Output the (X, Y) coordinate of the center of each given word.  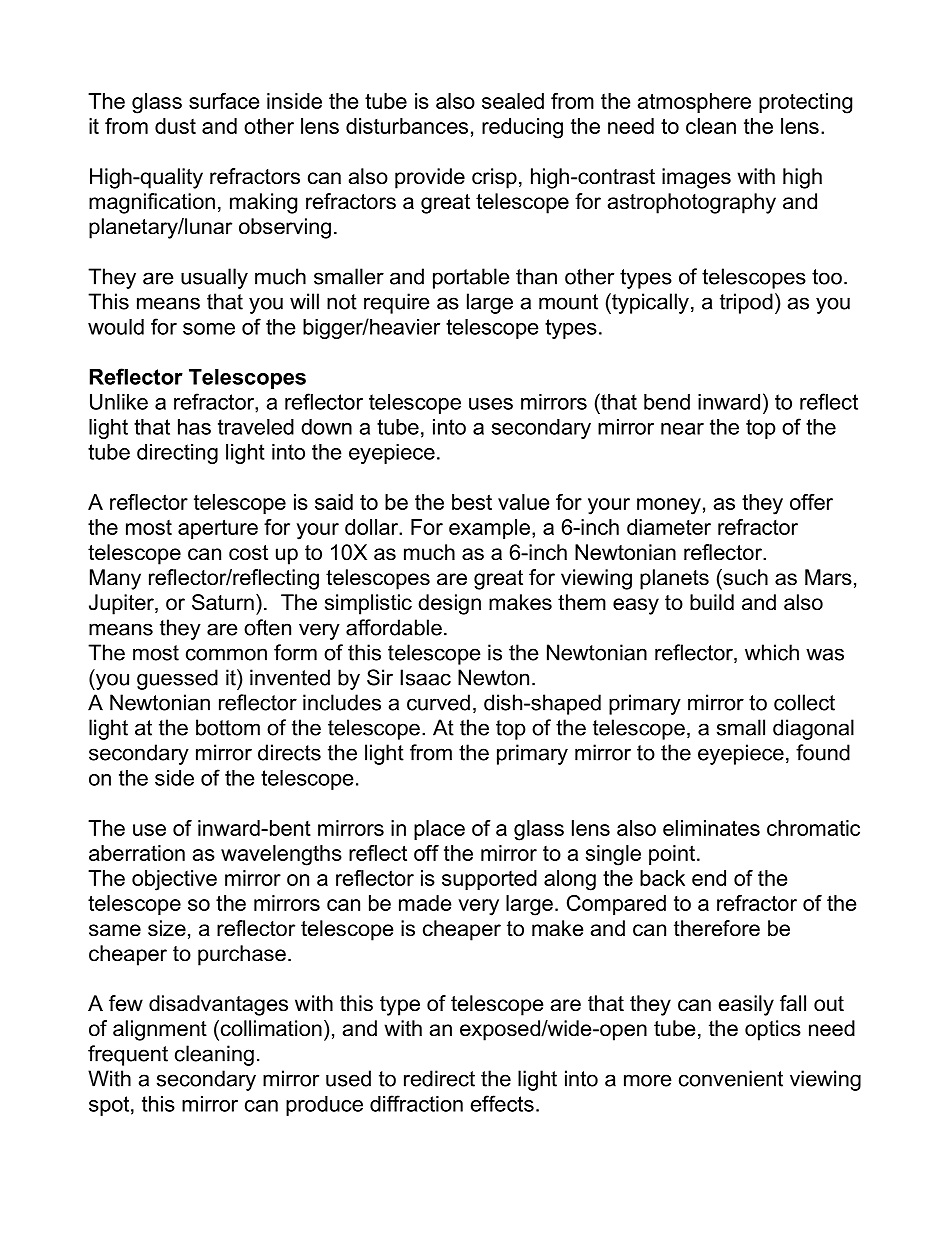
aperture (218, 529)
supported (489, 880)
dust (175, 126)
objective (174, 880)
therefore (717, 928)
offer (811, 502)
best (472, 502)
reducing (522, 128)
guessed (177, 679)
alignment (160, 1030)
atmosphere (694, 103)
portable (471, 278)
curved (438, 702)
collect (804, 702)
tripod (746, 303)
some (209, 329)
